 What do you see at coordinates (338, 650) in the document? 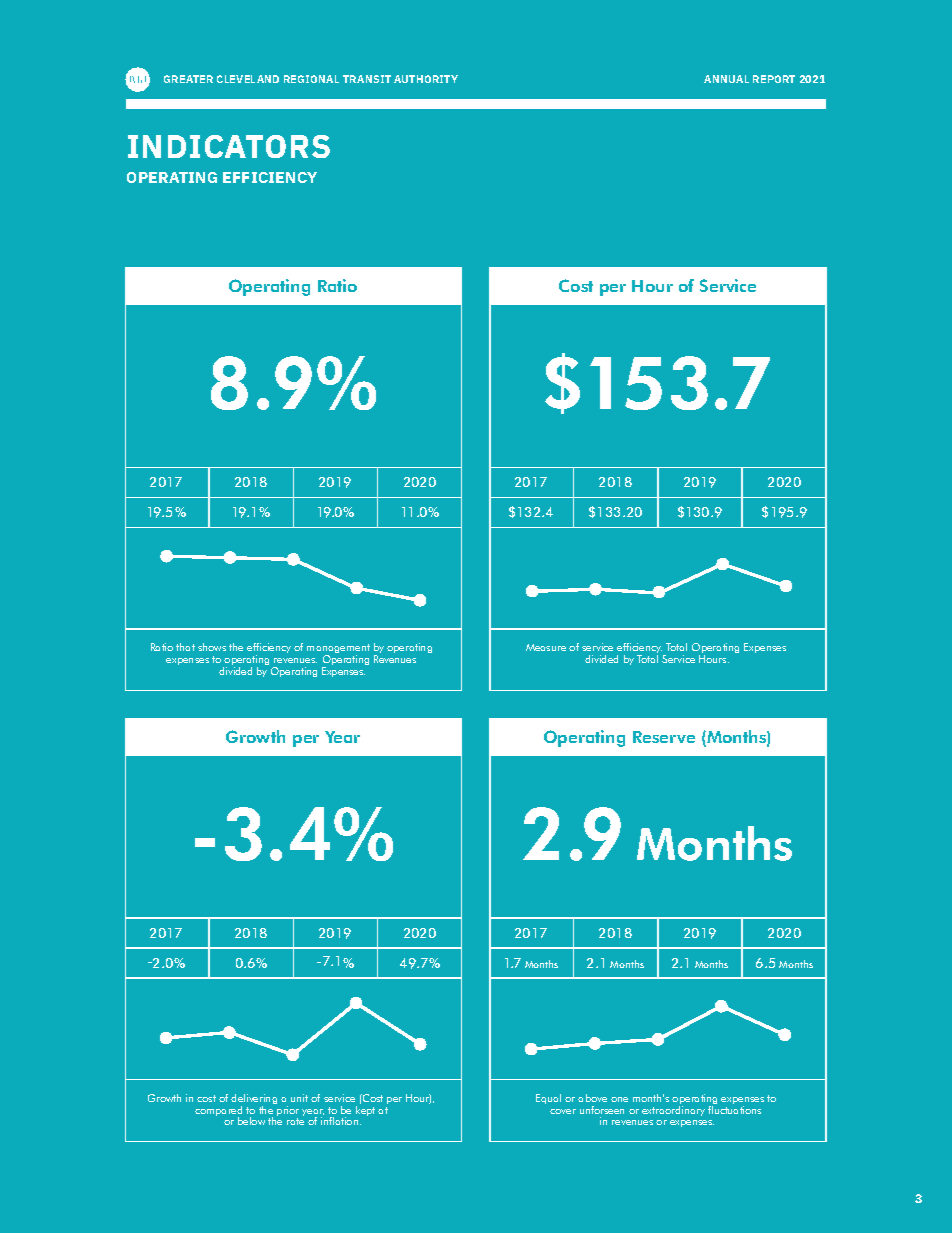
I see `management` at bounding box center [338, 650].
